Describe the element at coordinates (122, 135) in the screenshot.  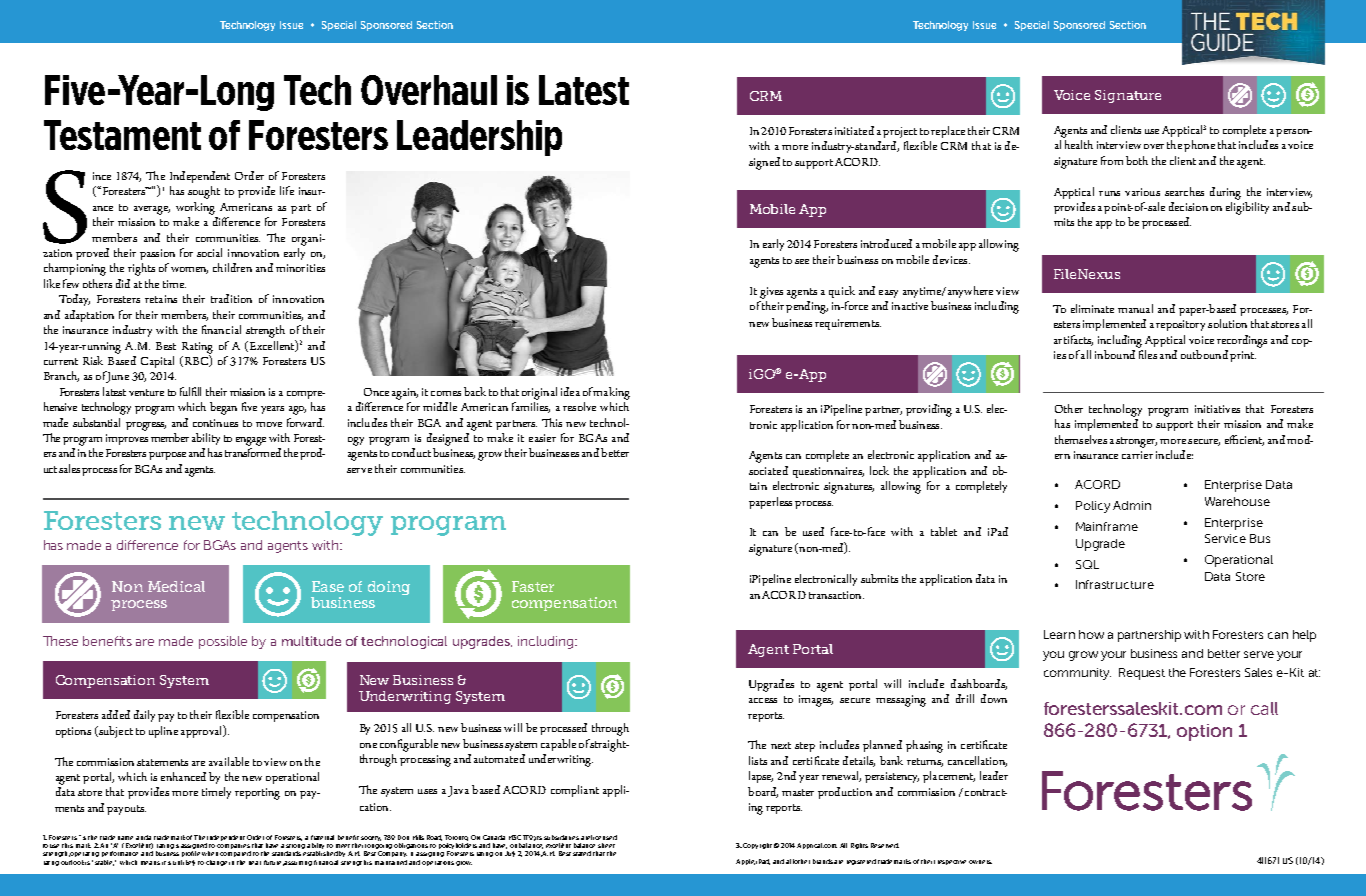
I see `Testament` at that location.
